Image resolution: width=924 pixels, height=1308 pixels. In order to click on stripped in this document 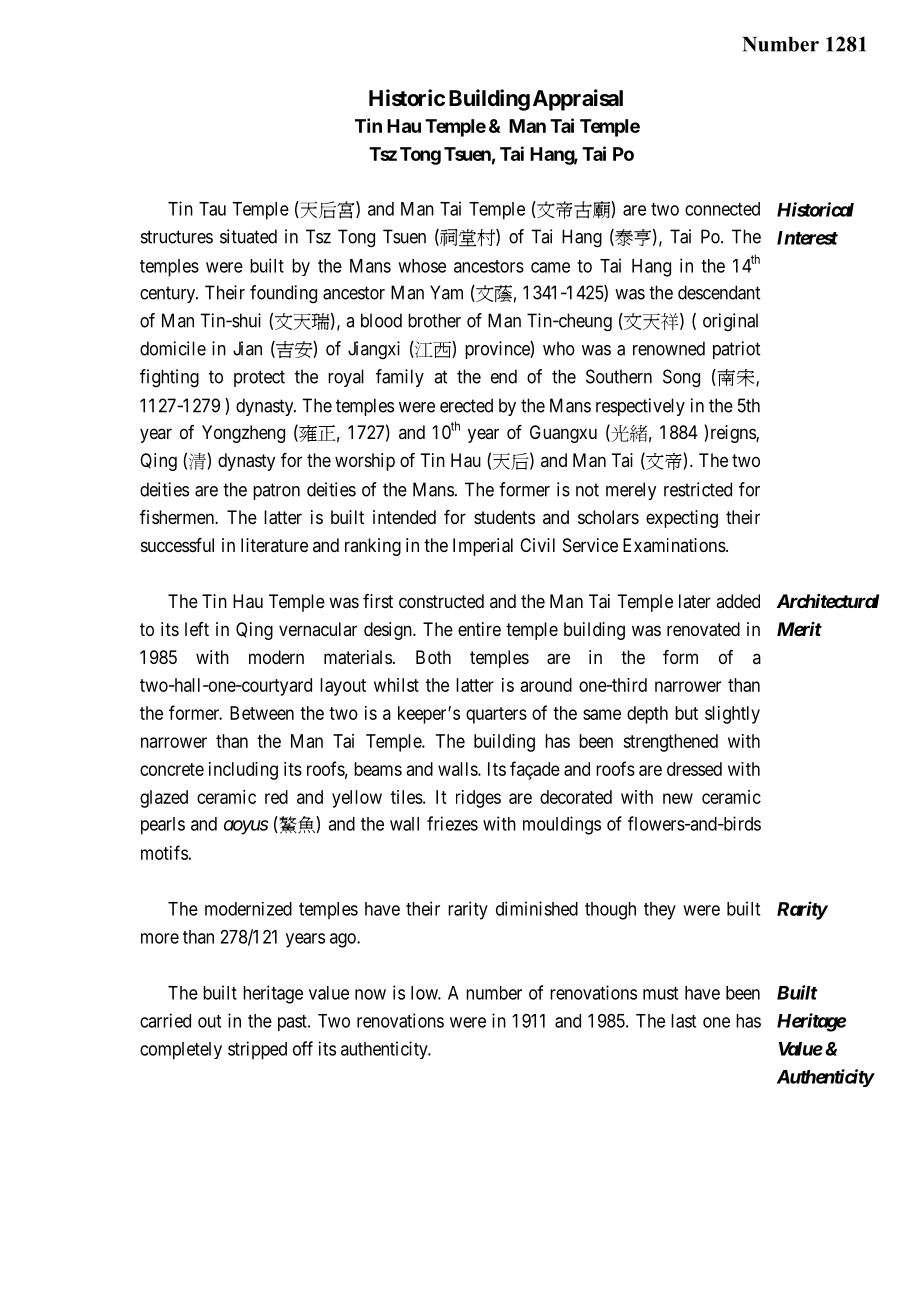, I will do `click(257, 1050)`.
